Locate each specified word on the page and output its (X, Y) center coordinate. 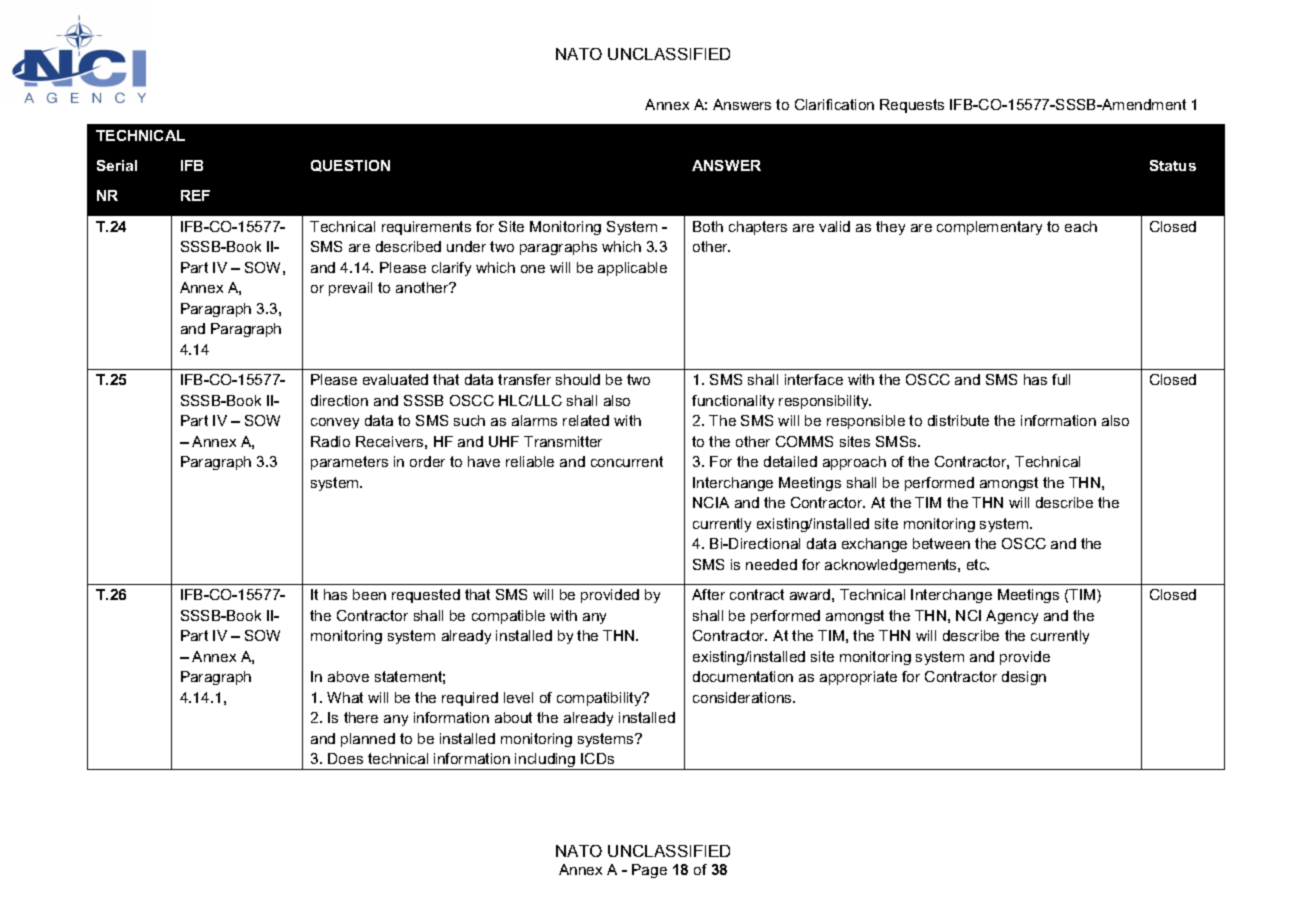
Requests (912, 106)
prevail (350, 289)
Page (649, 871)
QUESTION (350, 166)
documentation (743, 676)
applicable (632, 269)
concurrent (627, 461)
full (1061, 379)
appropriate (858, 678)
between (941, 543)
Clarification (834, 104)
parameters (349, 463)
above (348, 676)
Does (345, 758)
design (1024, 678)
